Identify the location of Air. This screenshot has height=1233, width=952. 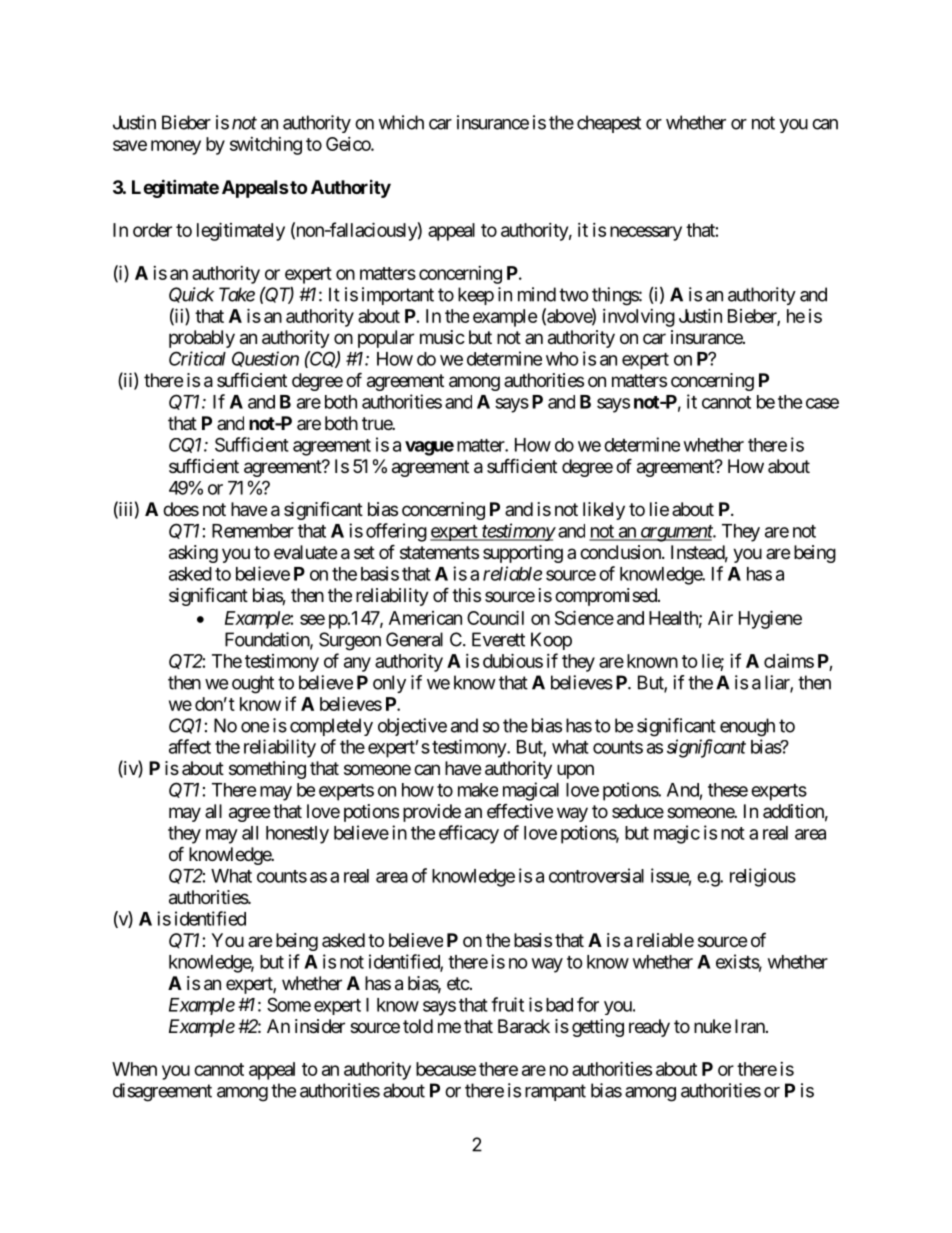
(720, 618).
